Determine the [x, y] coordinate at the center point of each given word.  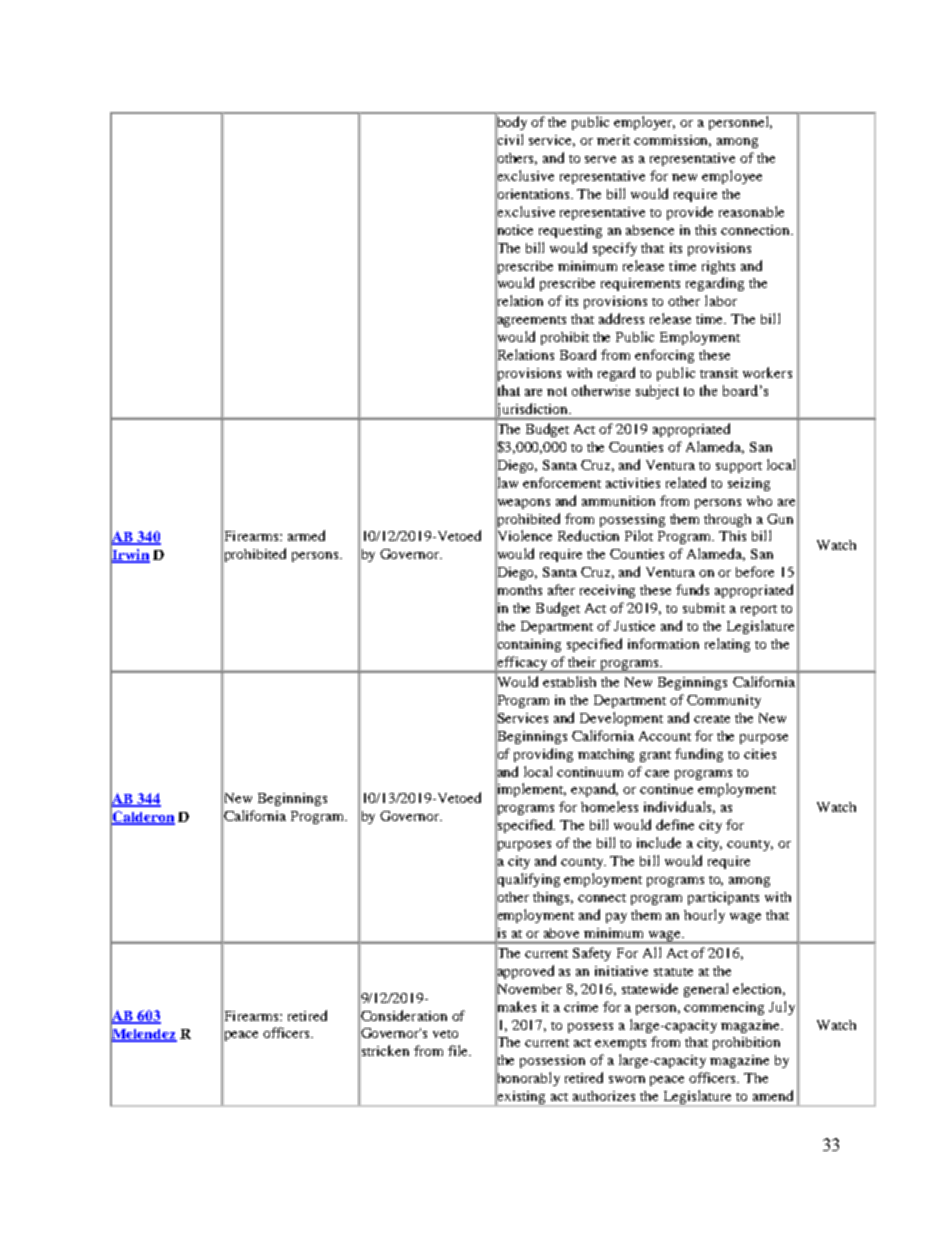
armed [306, 535]
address [621, 318]
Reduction [588, 535]
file [459, 1050]
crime [581, 1007]
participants [723, 898]
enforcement [562, 482]
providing [543, 755]
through [727, 520]
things [553, 898]
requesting [570, 231]
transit [719, 373]
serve [600, 159]
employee [732, 177]
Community [724, 701]
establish [569, 681]
